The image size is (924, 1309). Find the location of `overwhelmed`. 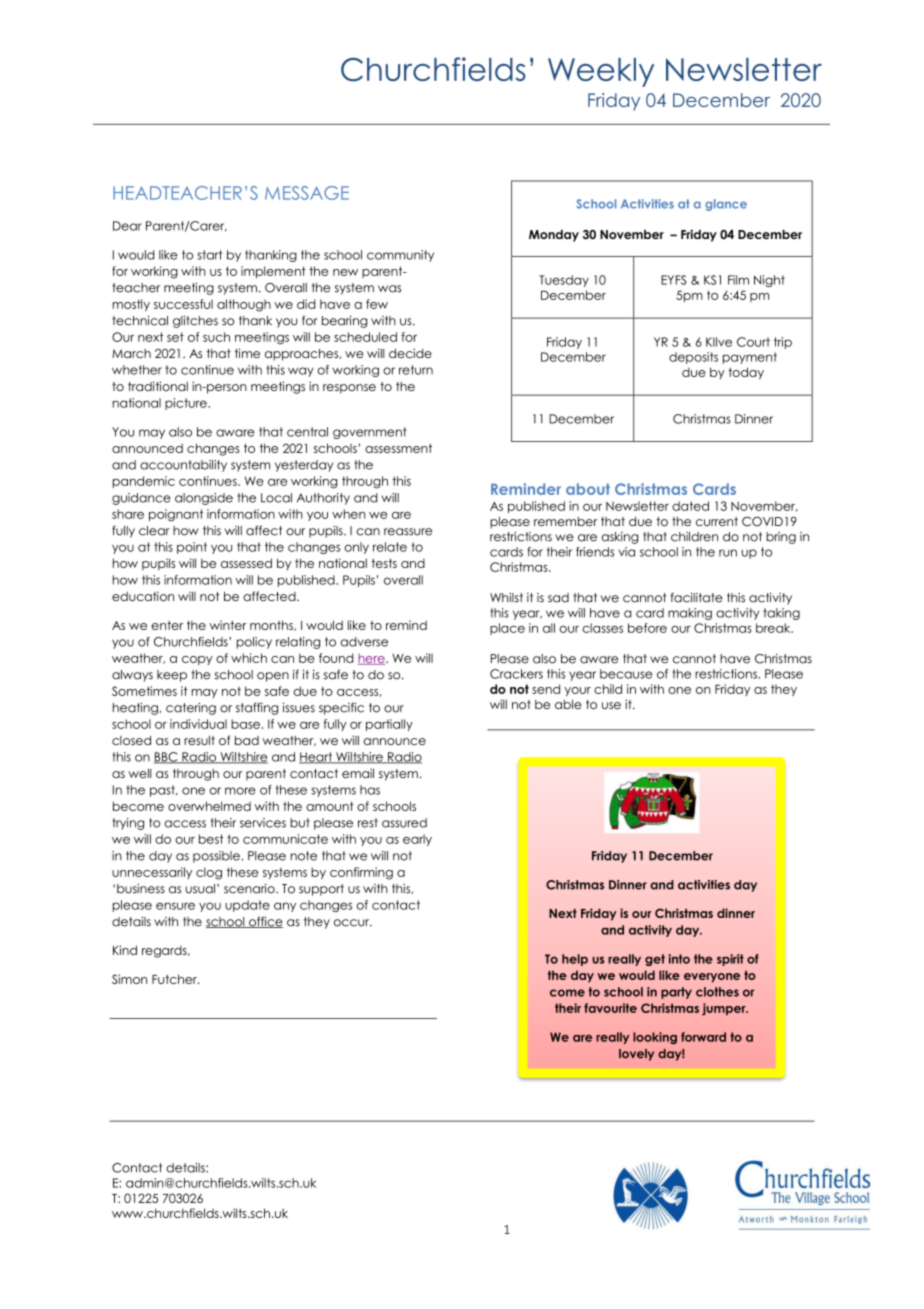

overwhelmed is located at coordinates (209, 806).
